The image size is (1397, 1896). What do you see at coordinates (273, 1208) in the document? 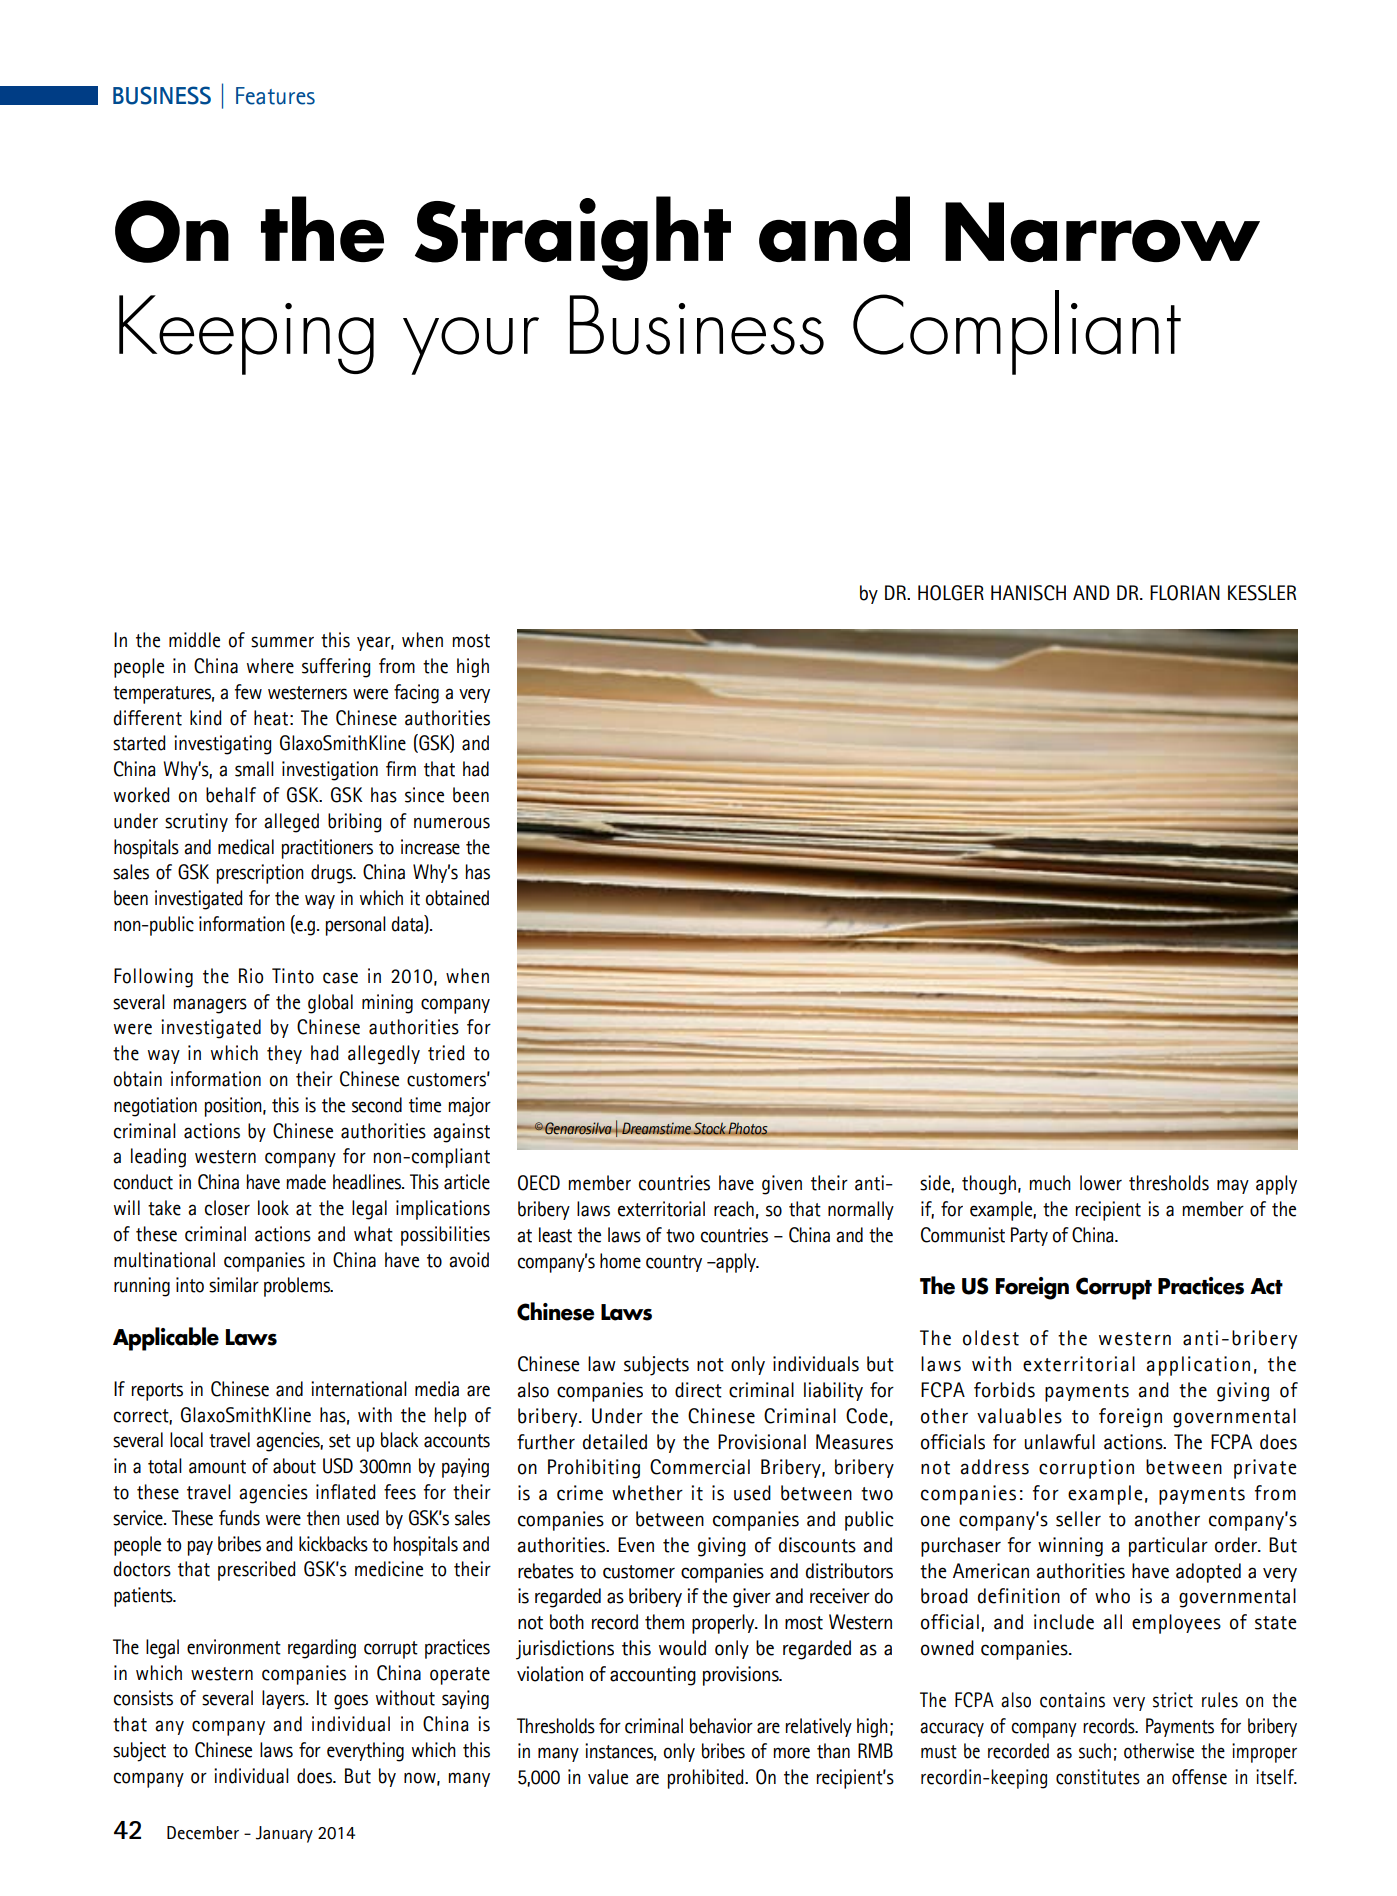
I see `look` at bounding box center [273, 1208].
